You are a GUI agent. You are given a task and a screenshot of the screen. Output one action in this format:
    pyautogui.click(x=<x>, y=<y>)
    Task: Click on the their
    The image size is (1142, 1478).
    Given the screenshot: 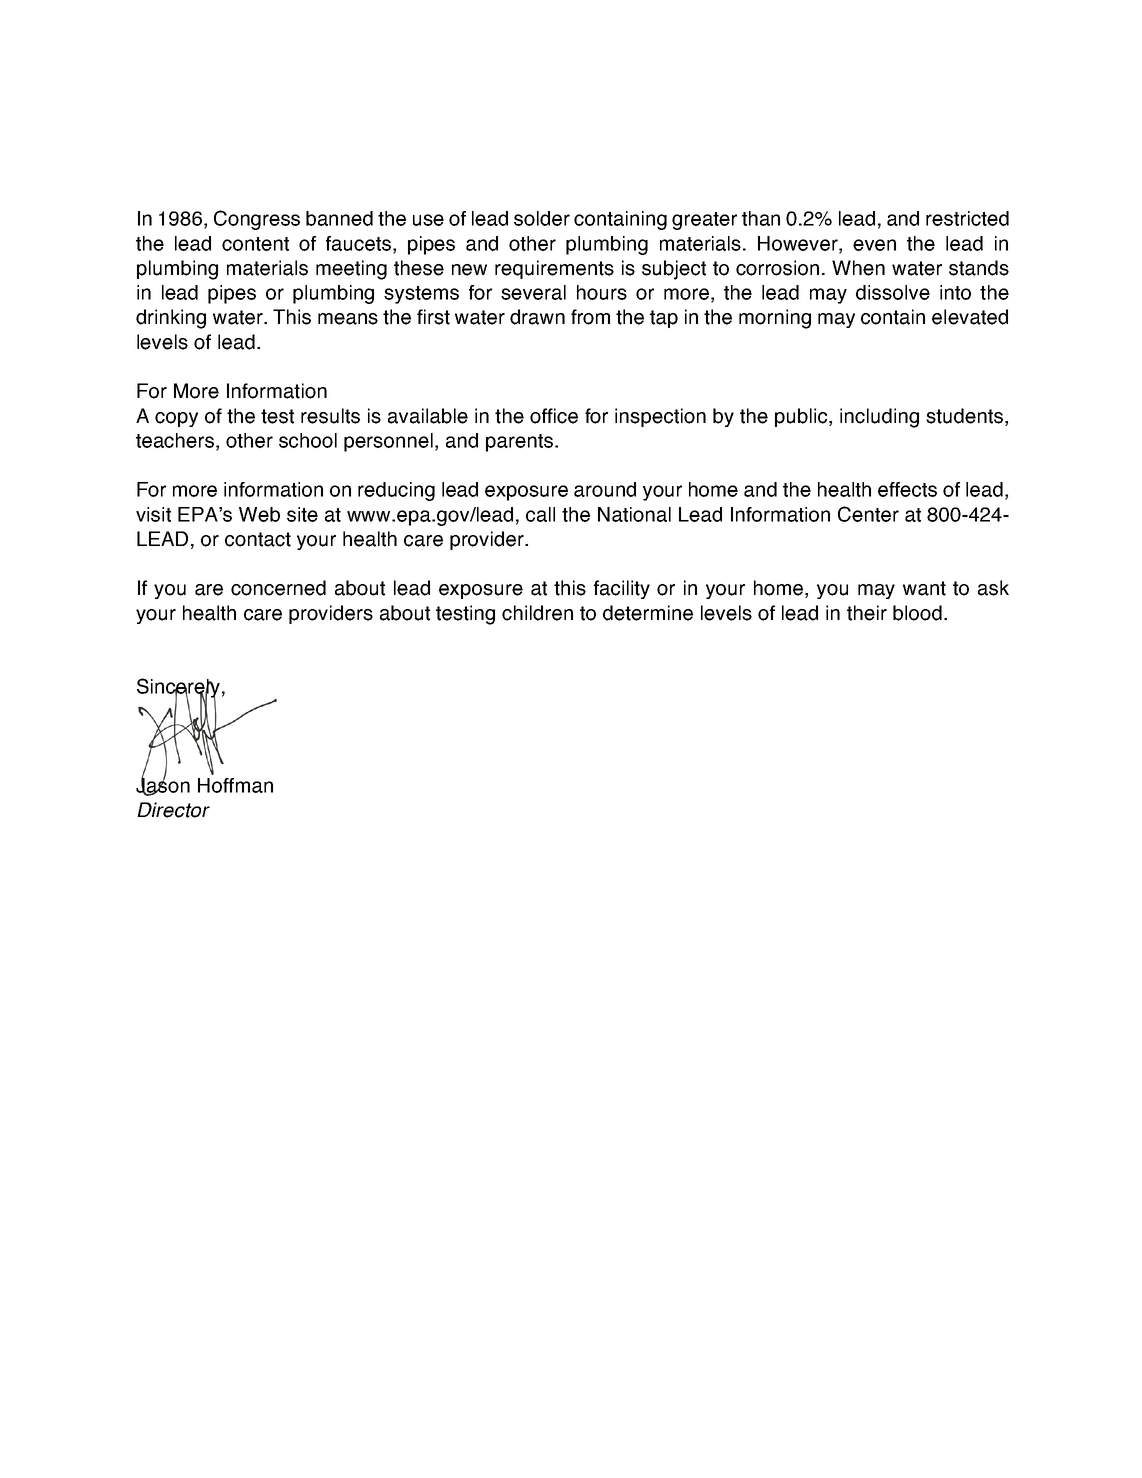 What is the action you would take?
    pyautogui.click(x=867, y=613)
